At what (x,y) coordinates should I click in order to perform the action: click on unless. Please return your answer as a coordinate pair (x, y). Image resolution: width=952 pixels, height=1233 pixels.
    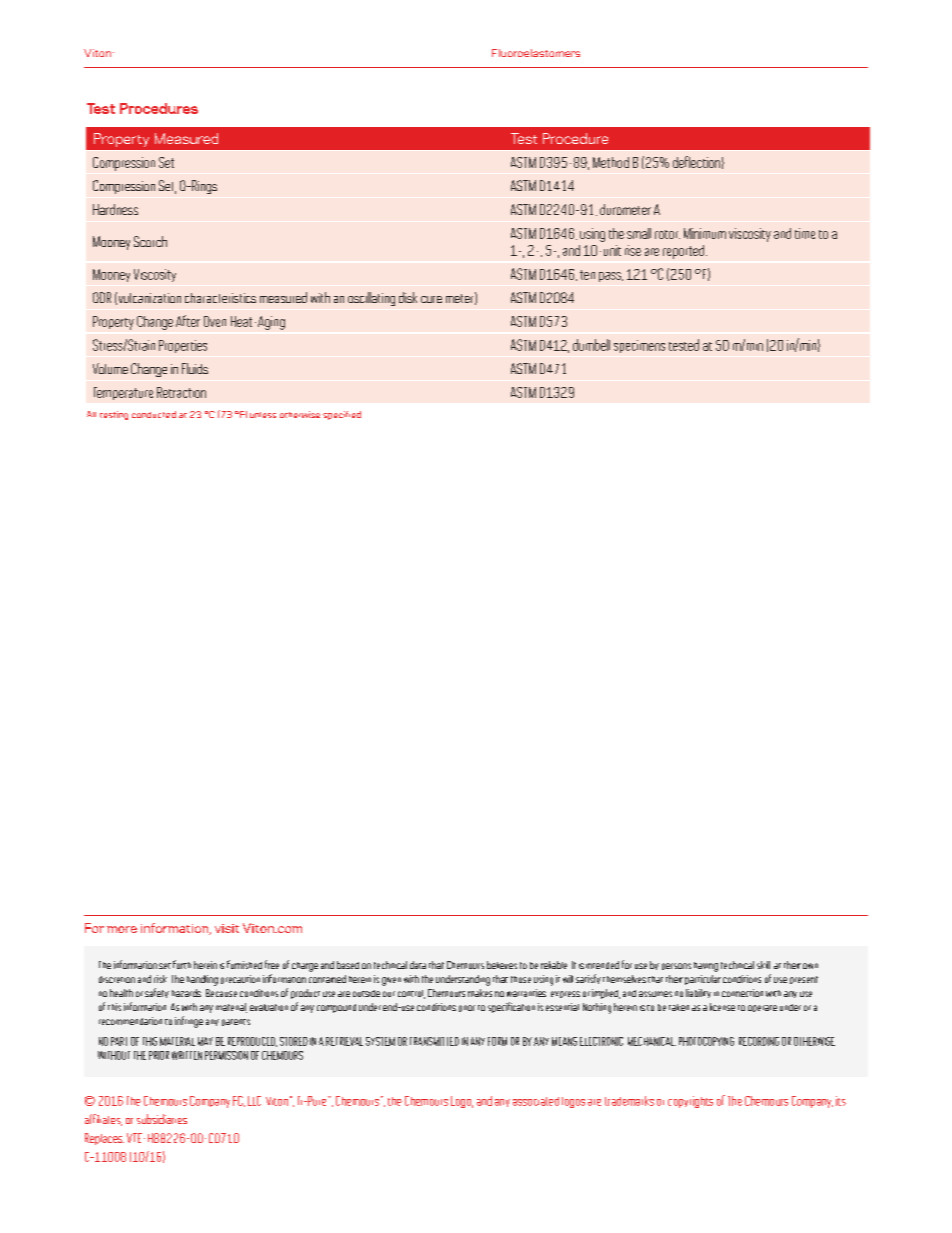
    Looking at the image, I should click on (263, 415).
